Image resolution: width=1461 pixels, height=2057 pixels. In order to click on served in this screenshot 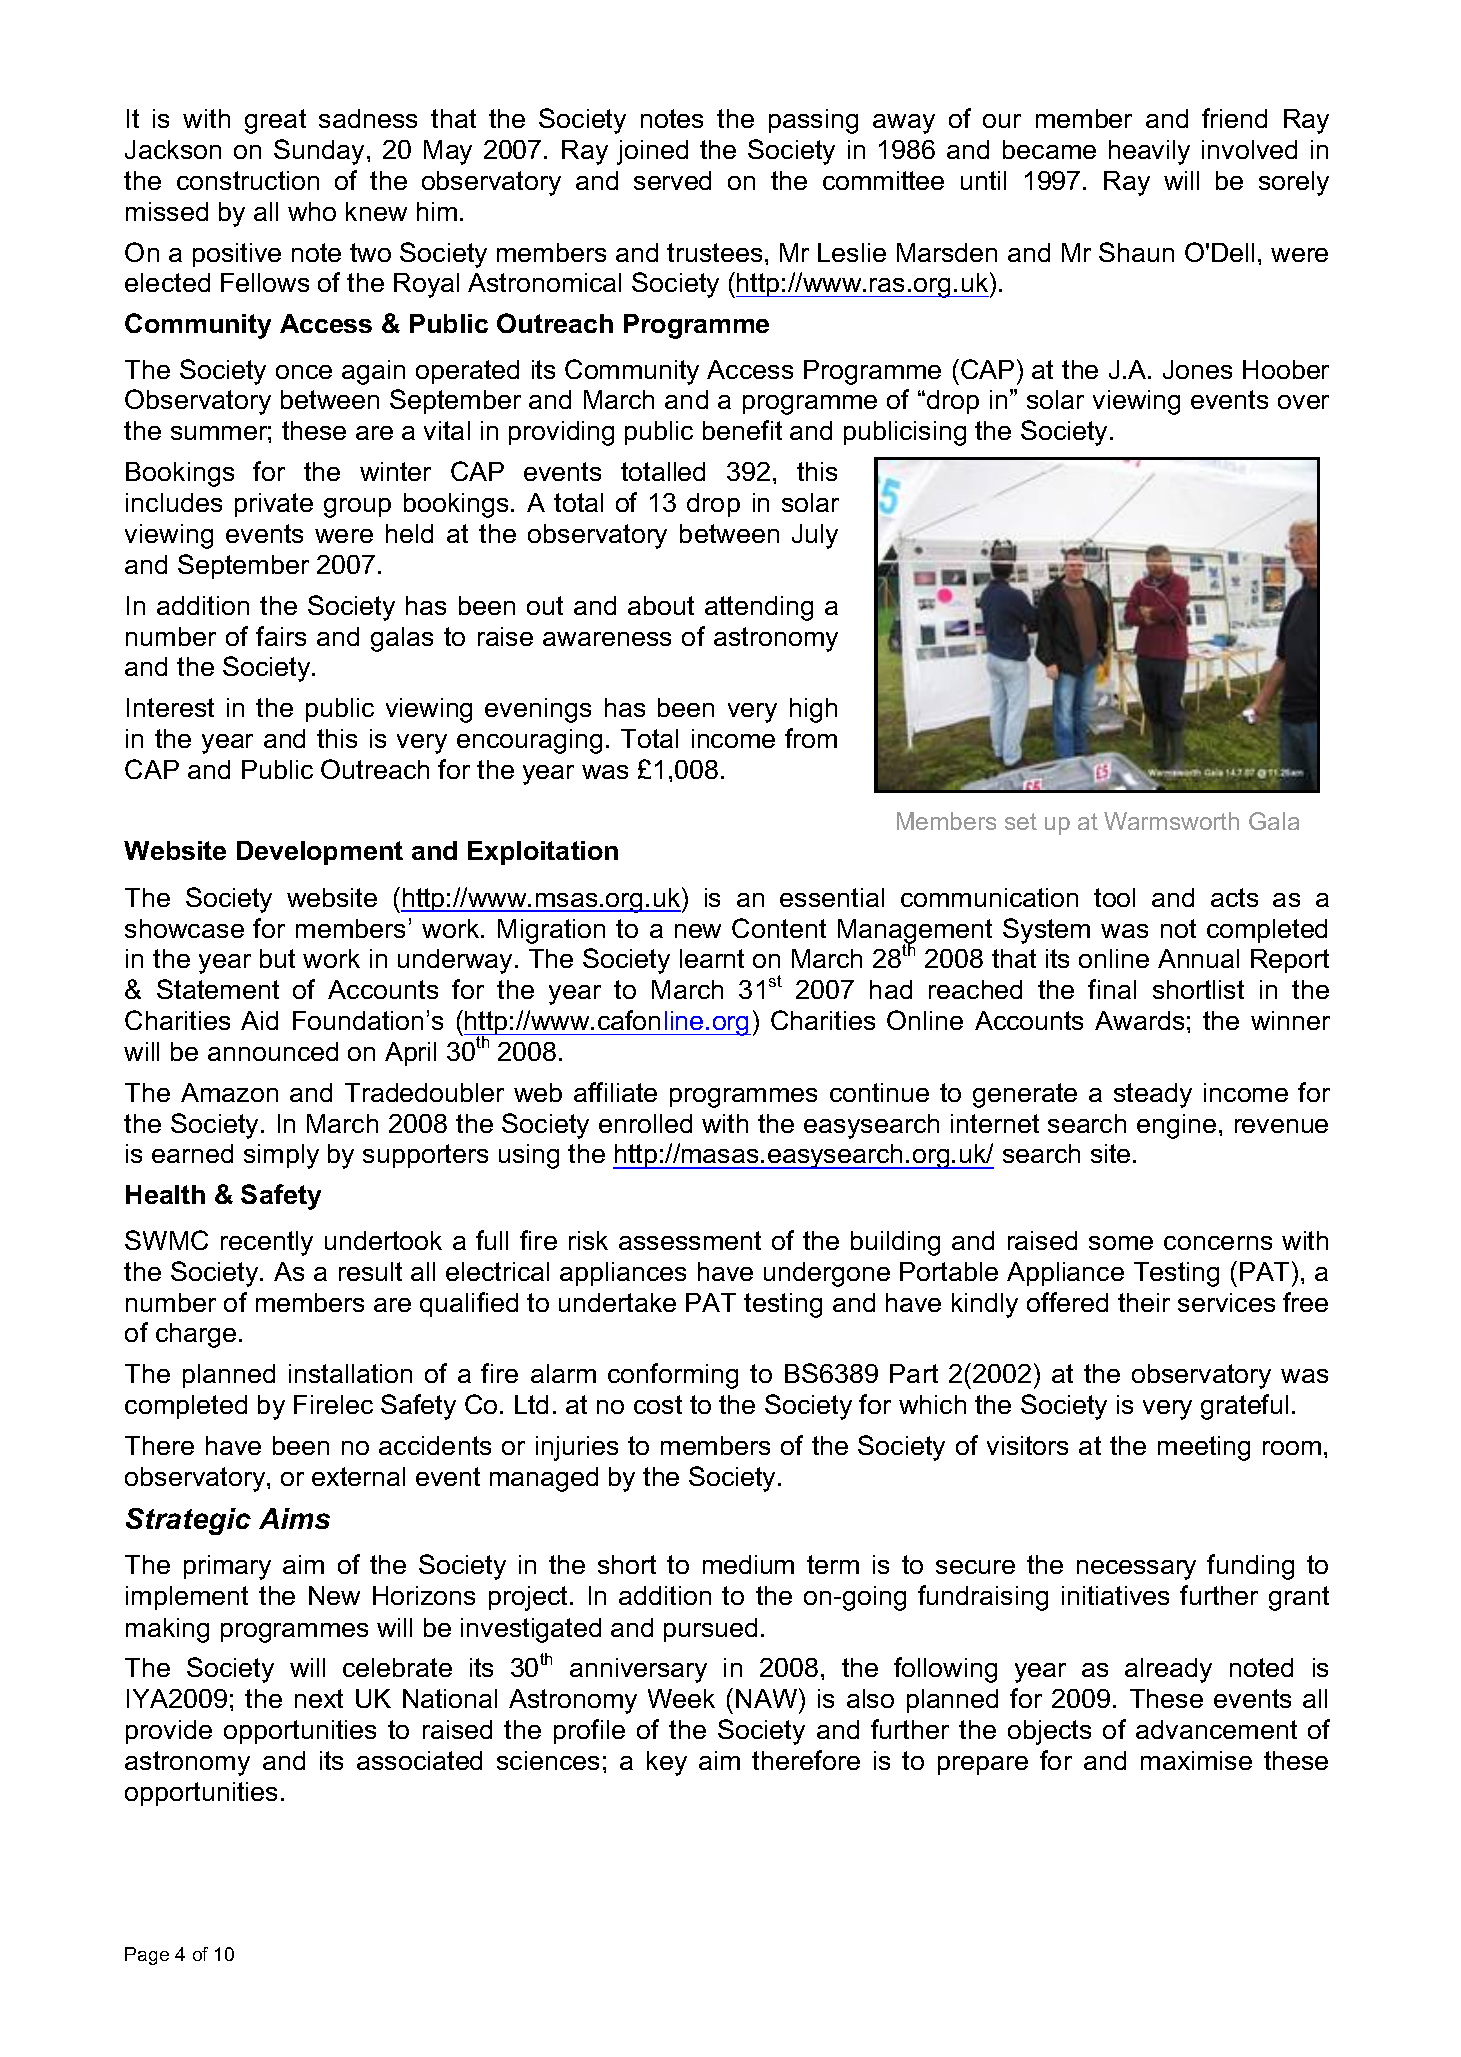, I will do `click(672, 180)`.
